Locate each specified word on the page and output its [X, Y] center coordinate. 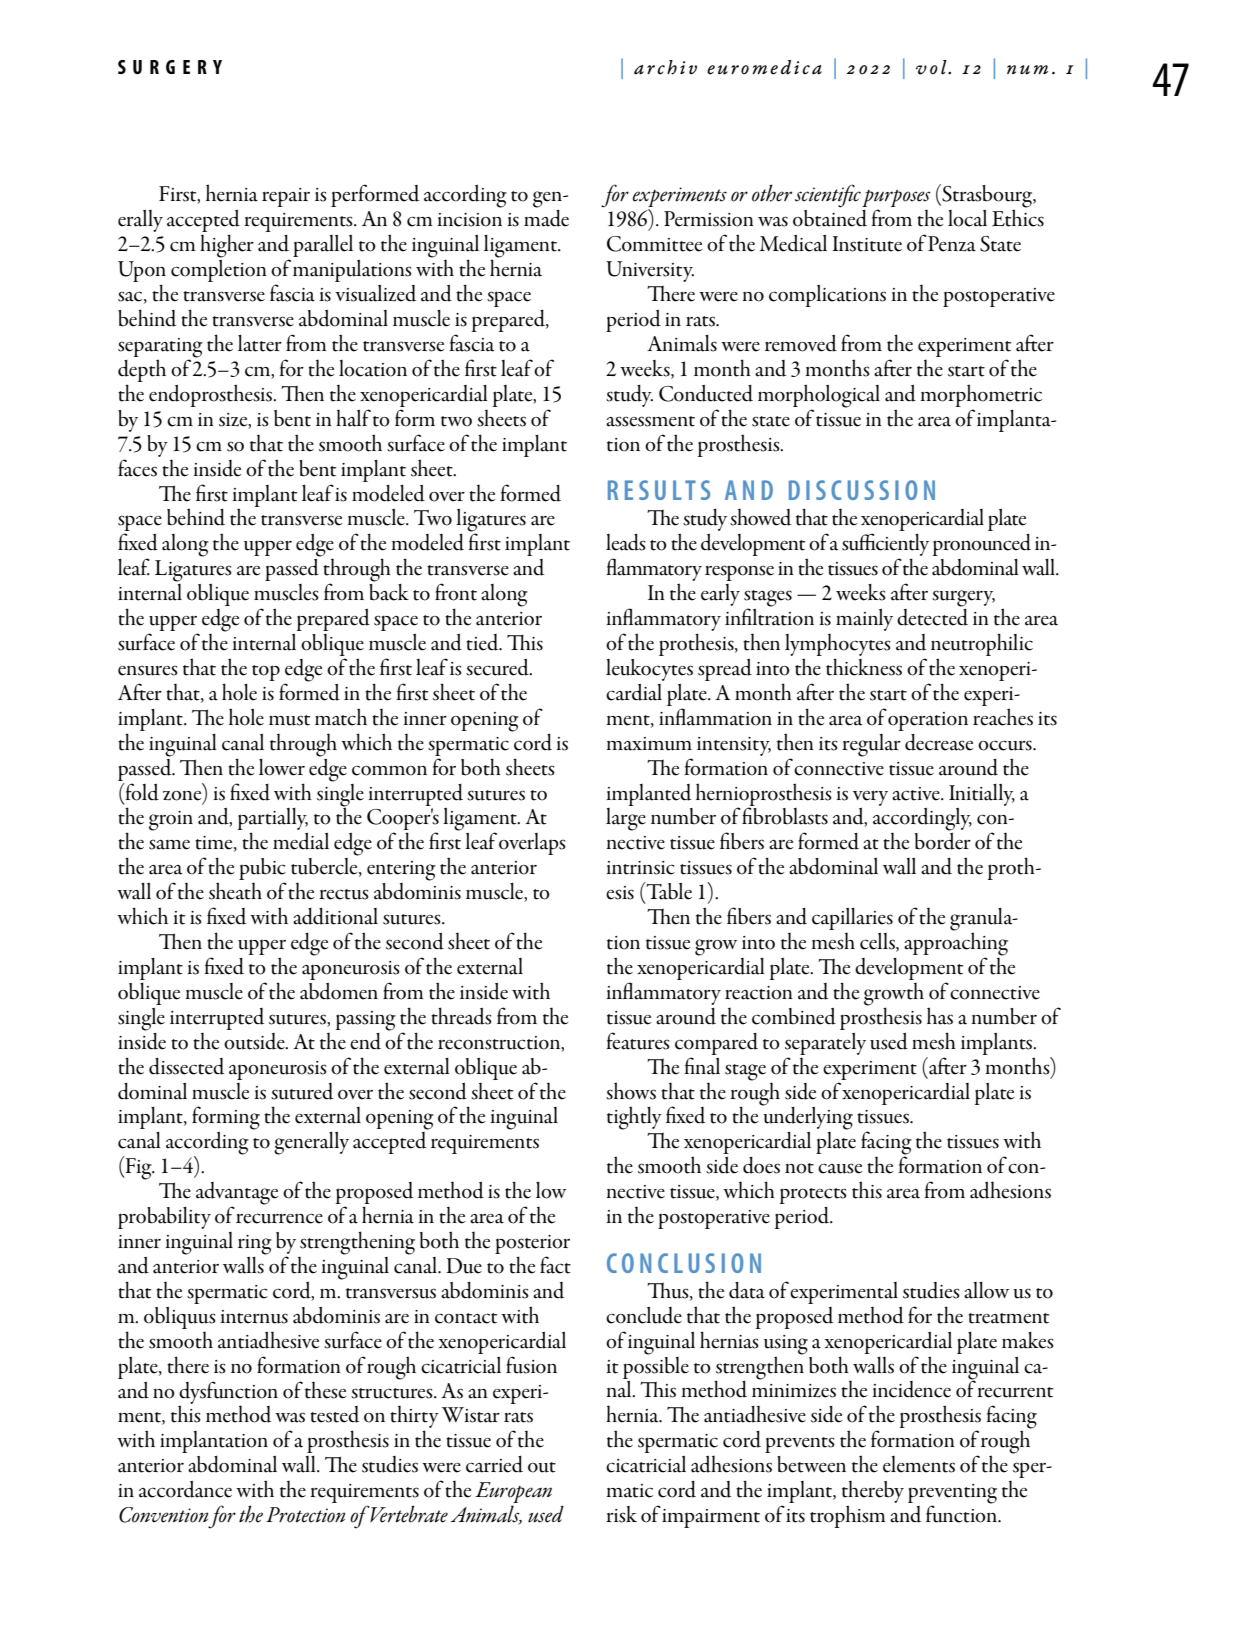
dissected [186, 1066]
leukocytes [649, 670]
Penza [952, 244]
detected [932, 616]
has [940, 1016]
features [638, 1041]
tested [334, 1414]
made [546, 218]
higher [227, 246]
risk [621, 1514]
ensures [148, 670]
